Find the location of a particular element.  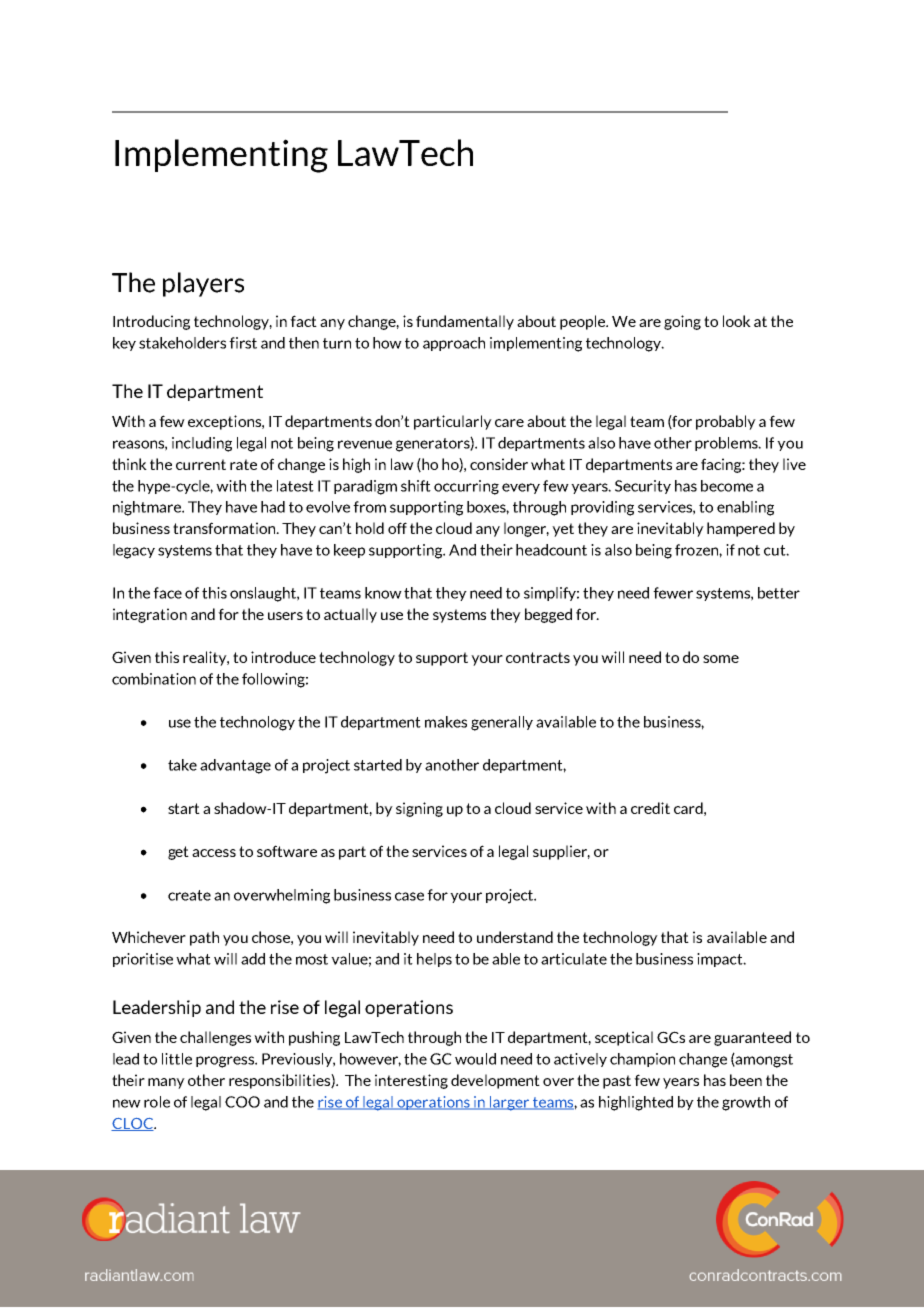

players is located at coordinates (203, 284).
